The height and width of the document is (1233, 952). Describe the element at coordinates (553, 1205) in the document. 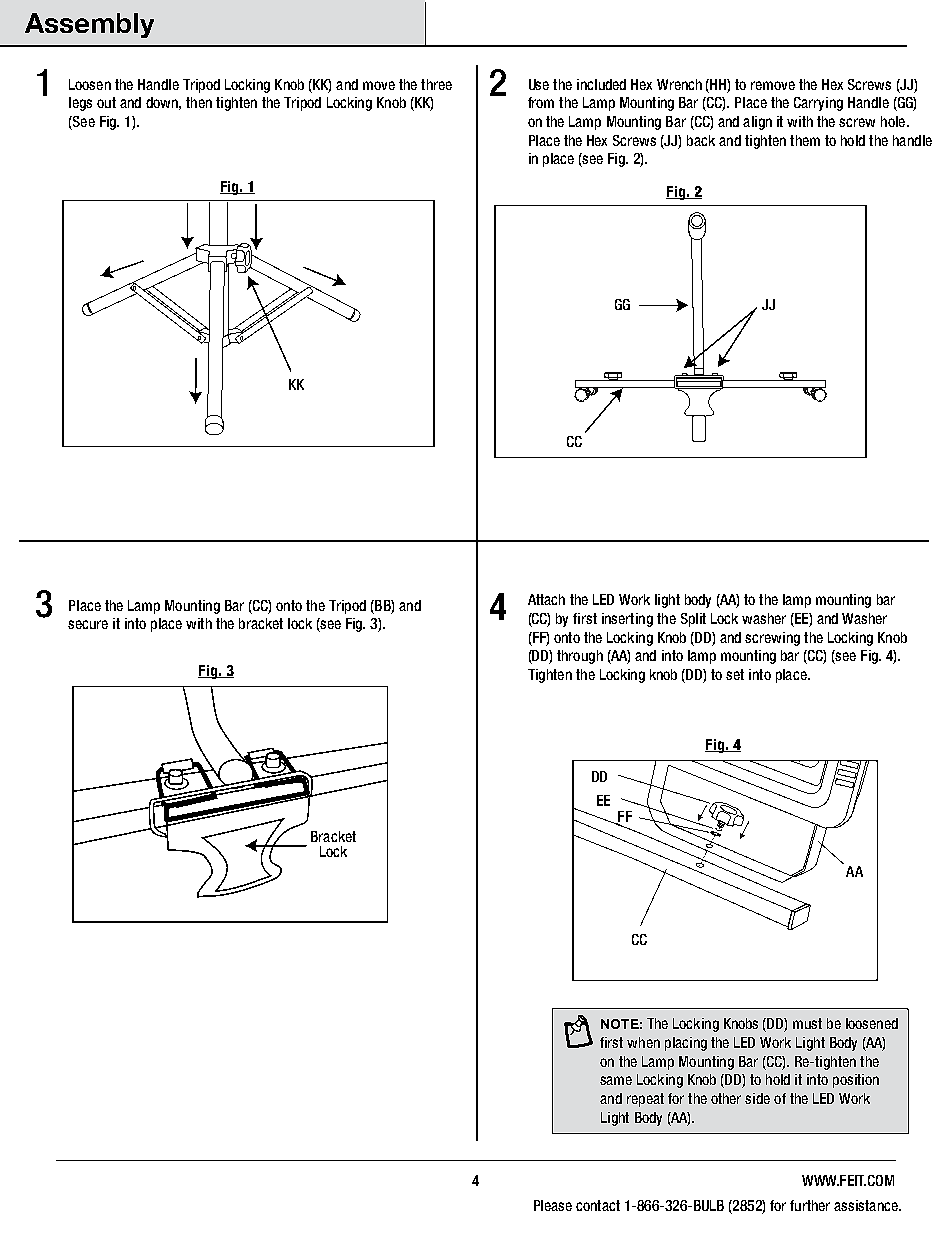

I see `Please` at that location.
